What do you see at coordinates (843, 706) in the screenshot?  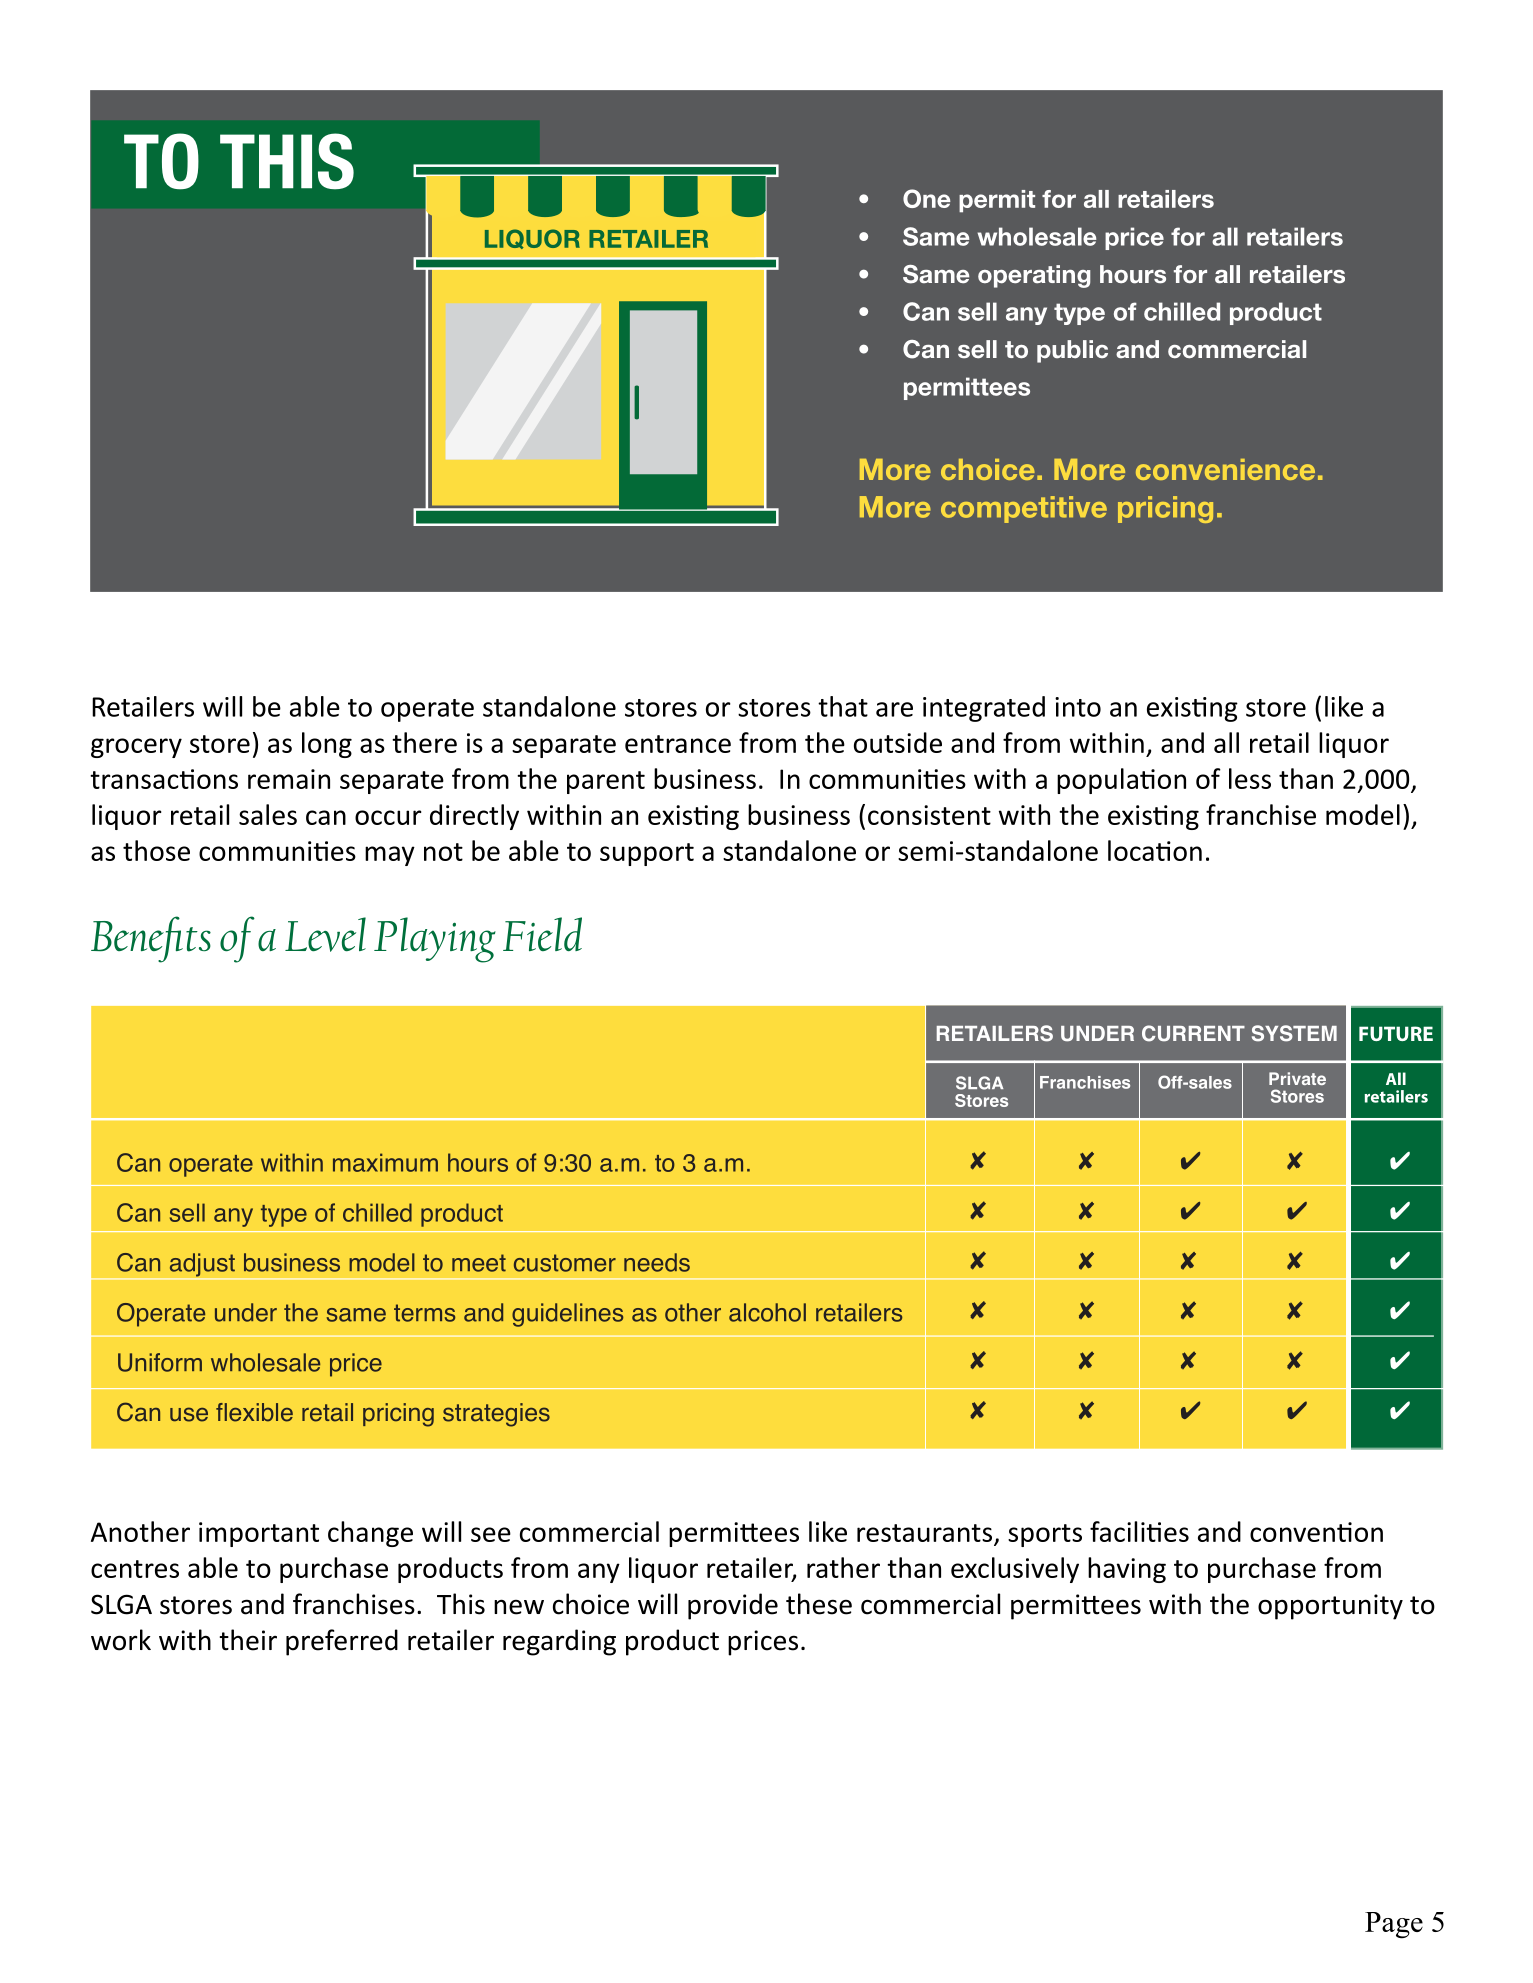 I see `that` at bounding box center [843, 706].
